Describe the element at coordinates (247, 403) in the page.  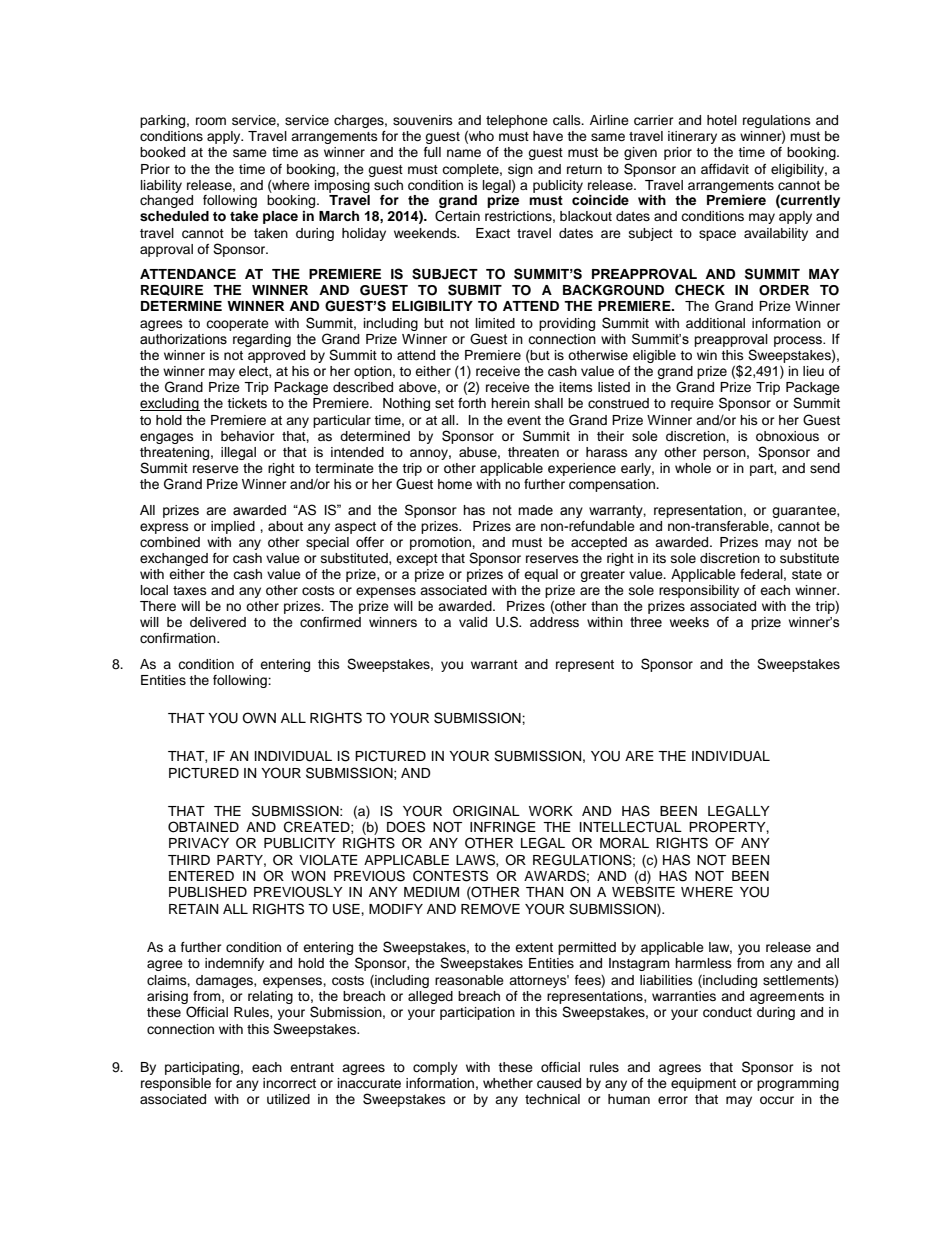
I see `tickets` at that location.
